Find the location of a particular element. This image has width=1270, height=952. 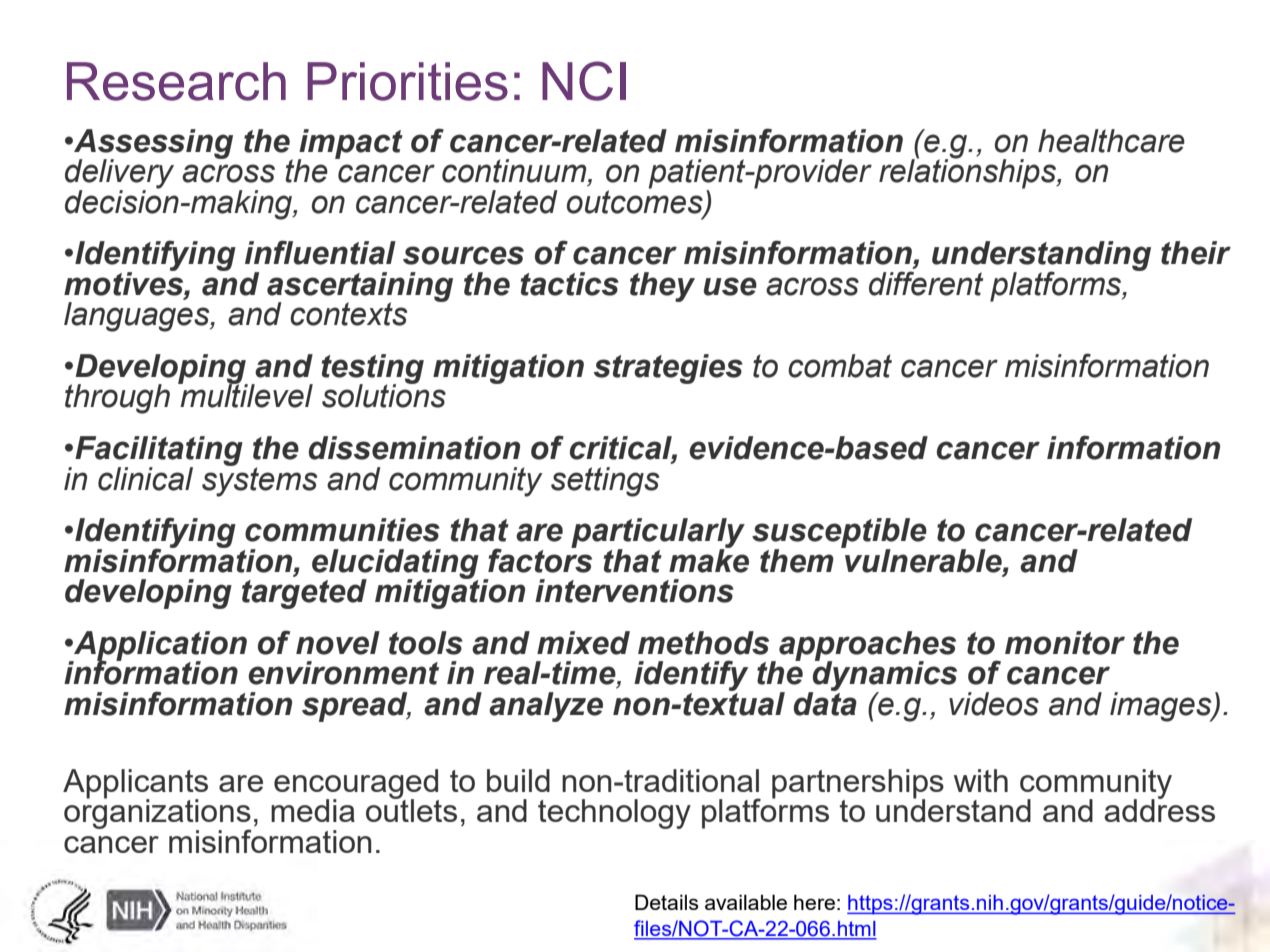

influential is located at coordinates (320, 252).
